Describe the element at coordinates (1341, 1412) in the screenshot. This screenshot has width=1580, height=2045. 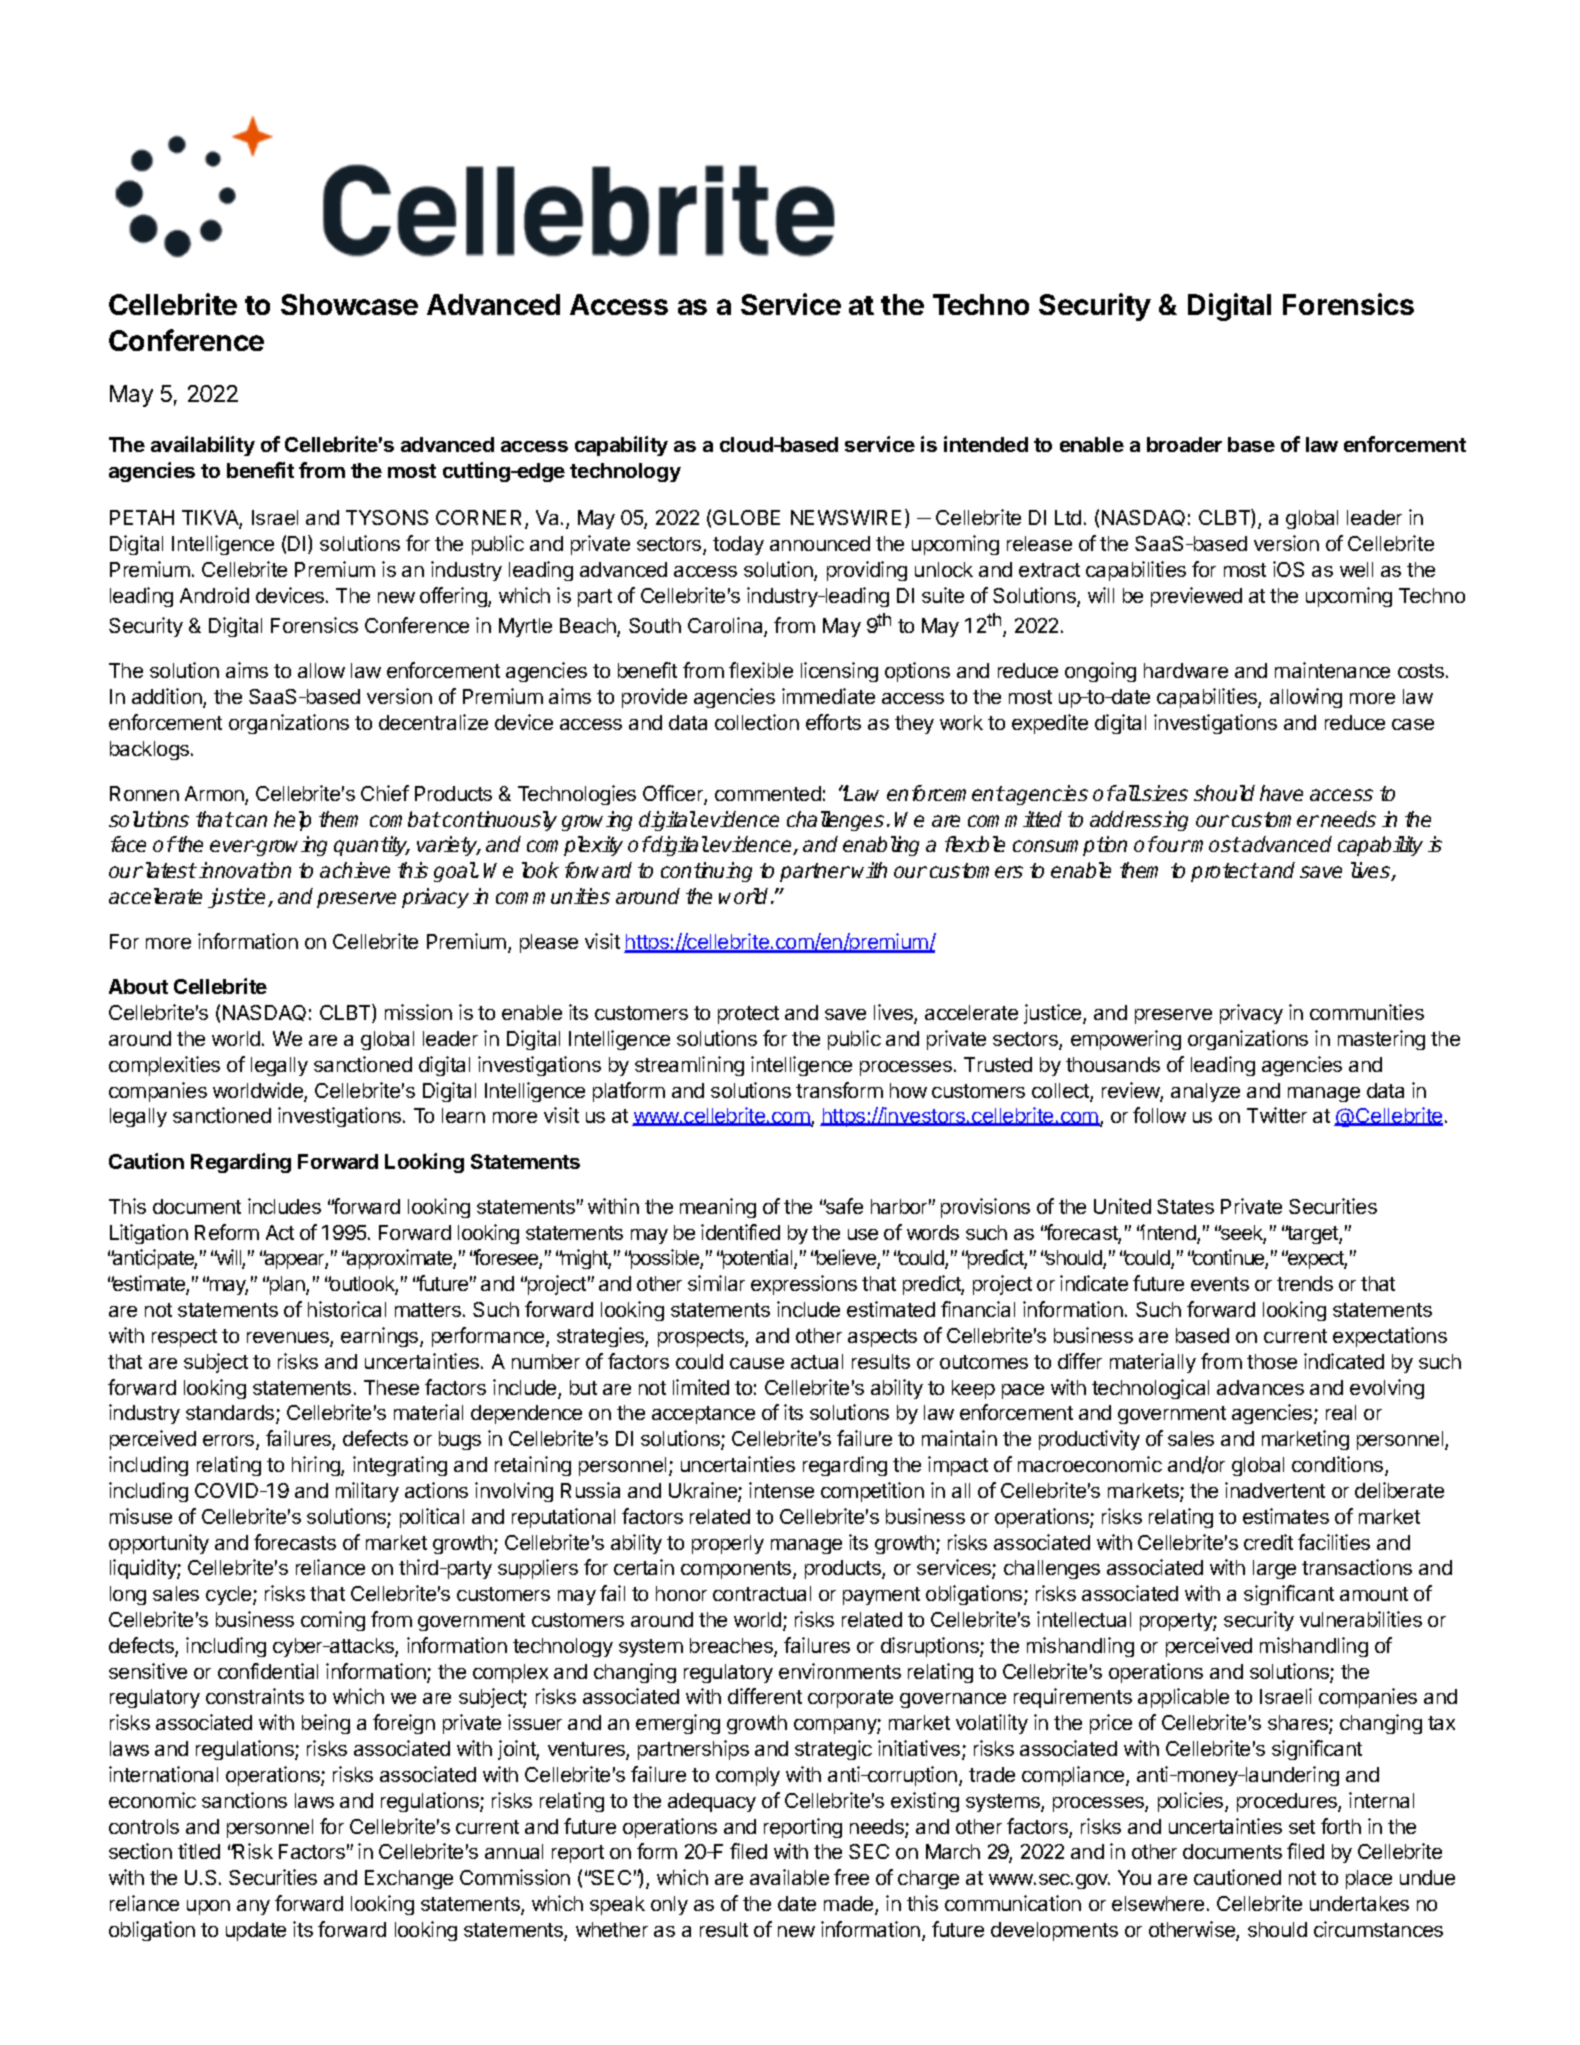
I see `real` at that location.
